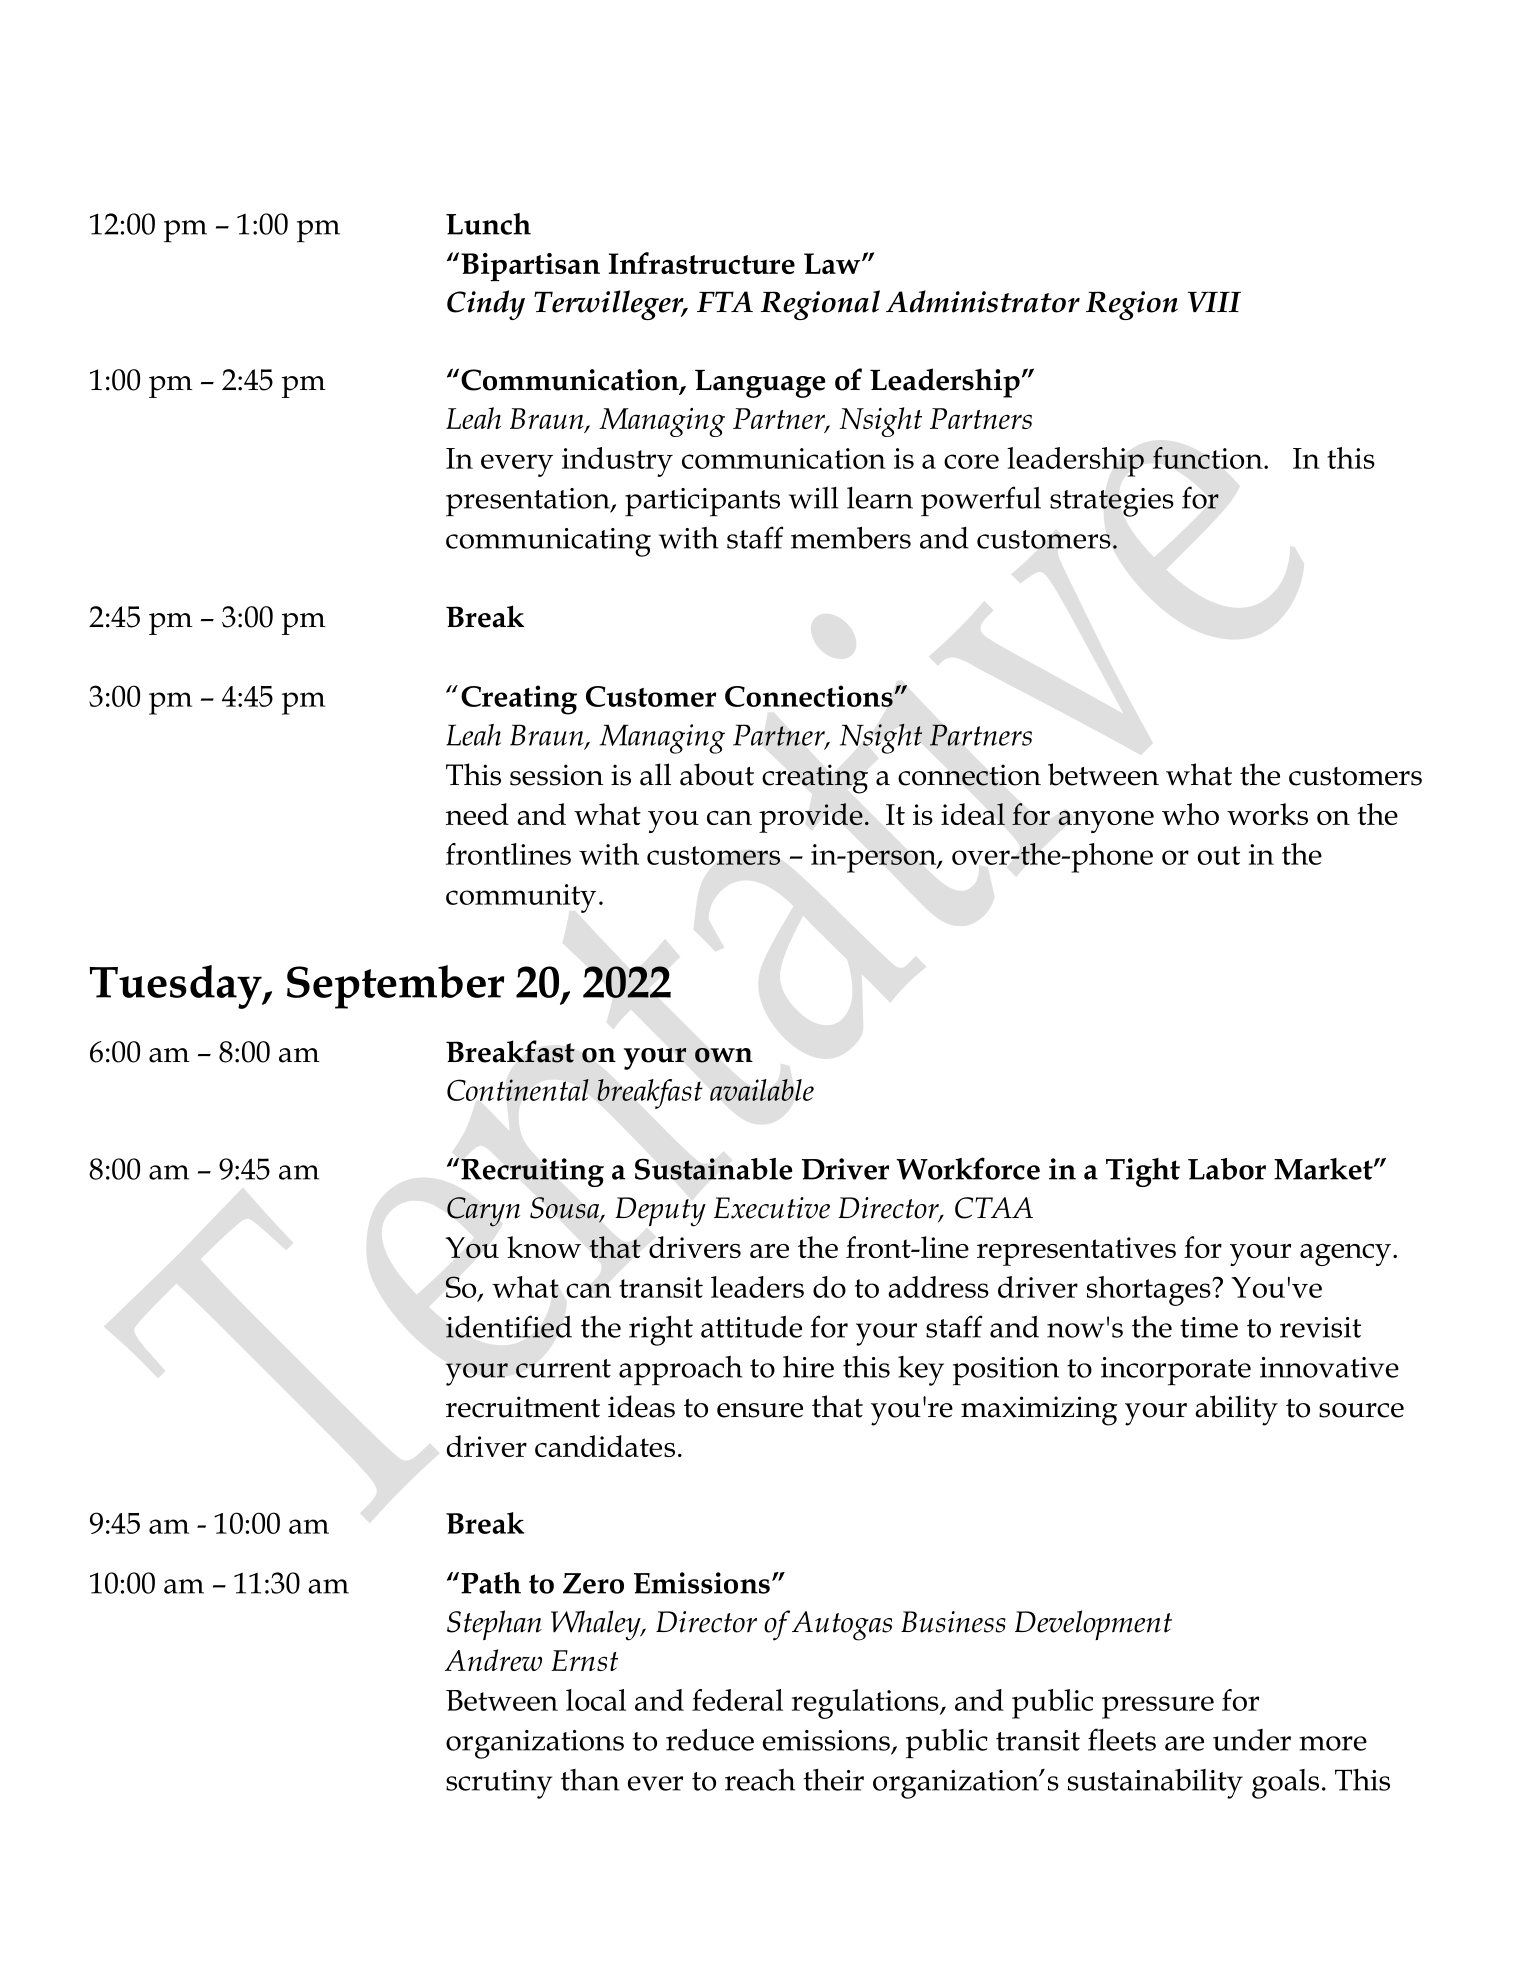 The height and width of the screenshot is (1961, 1515). Describe the element at coordinates (1214, 302) in the screenshot. I see `VIII` at that location.
